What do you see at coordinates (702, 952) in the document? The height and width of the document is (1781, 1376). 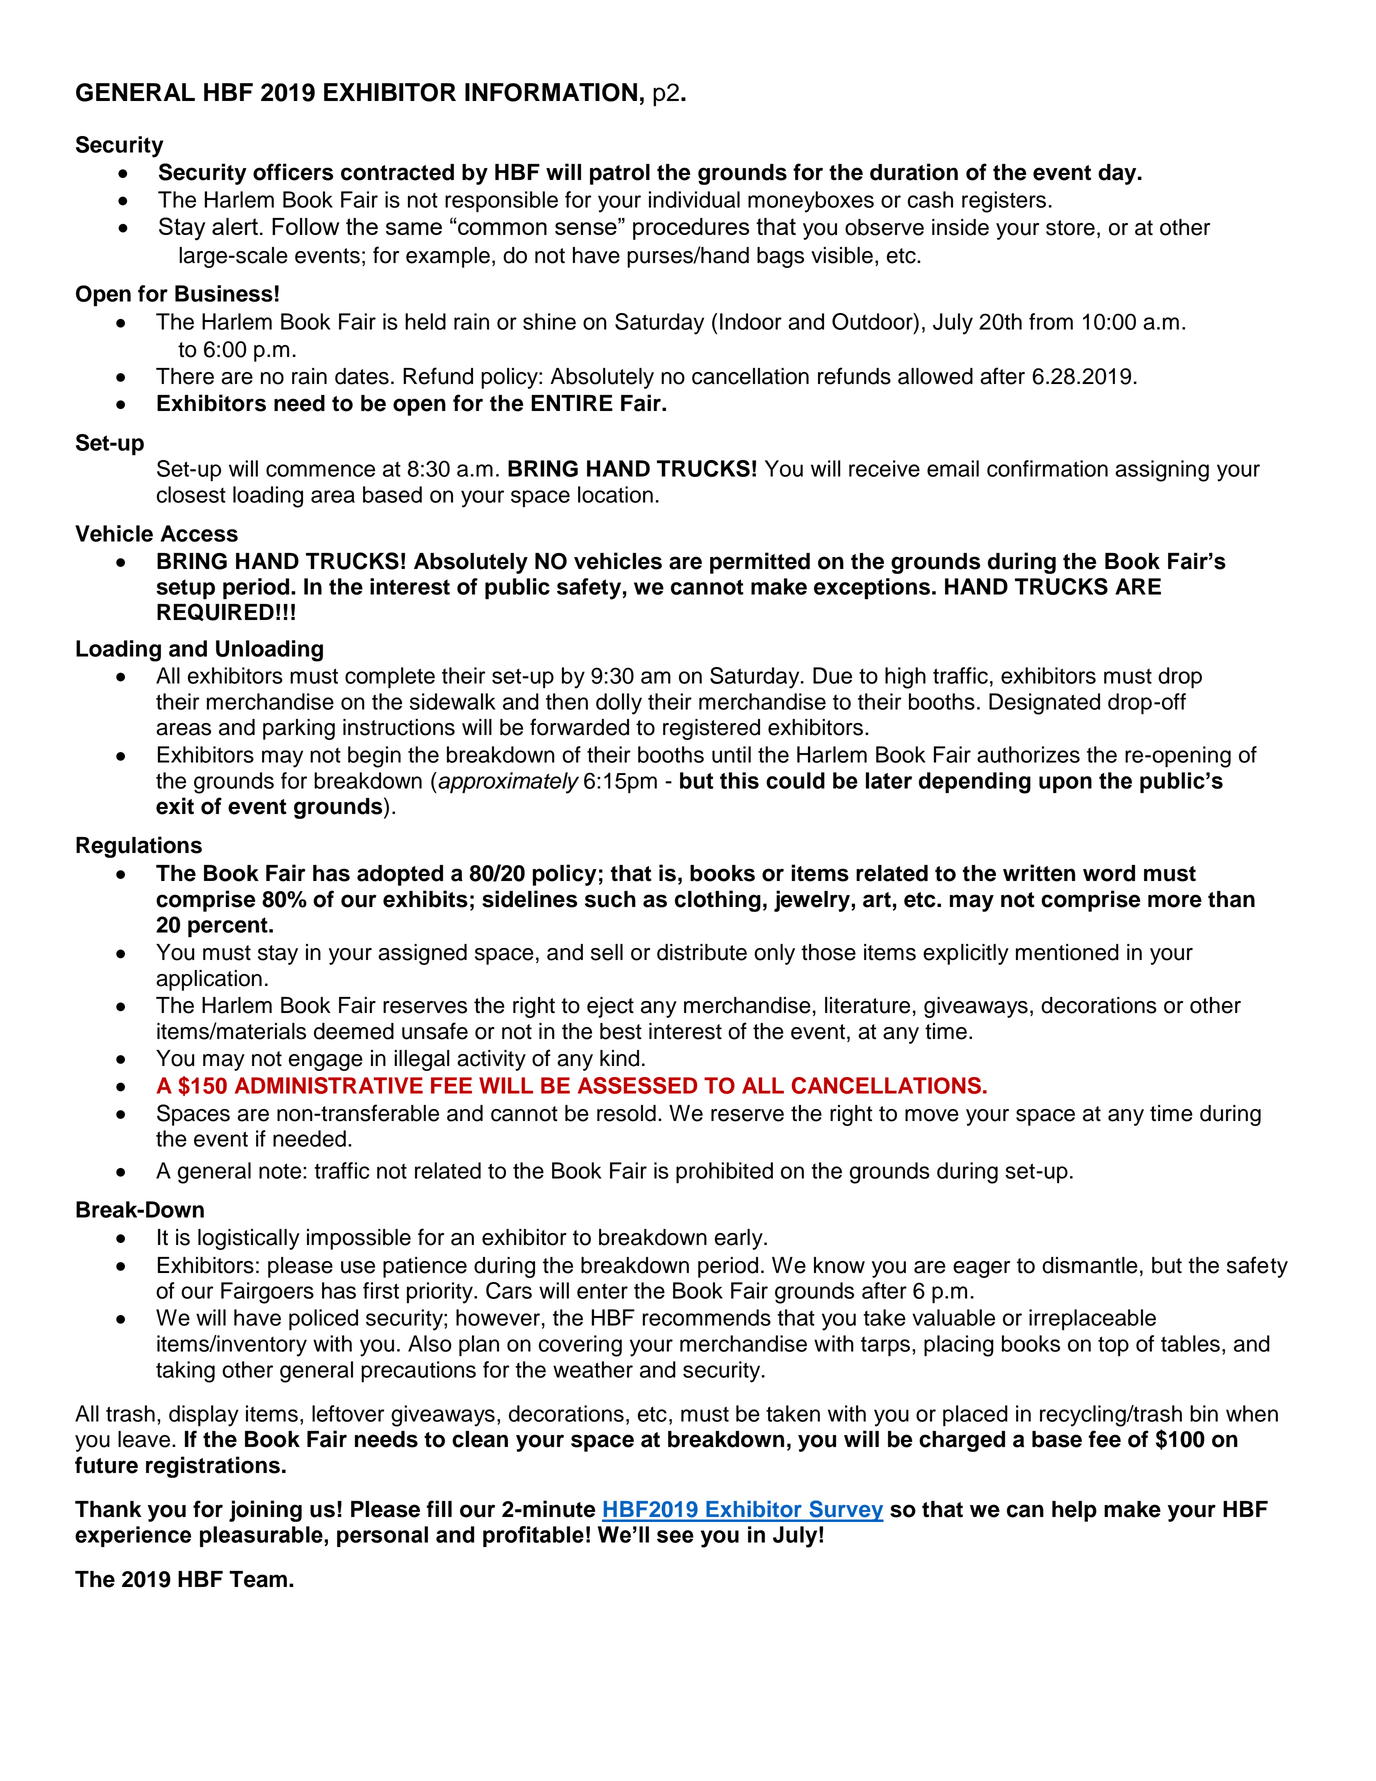 I see `distribute` at bounding box center [702, 952].
